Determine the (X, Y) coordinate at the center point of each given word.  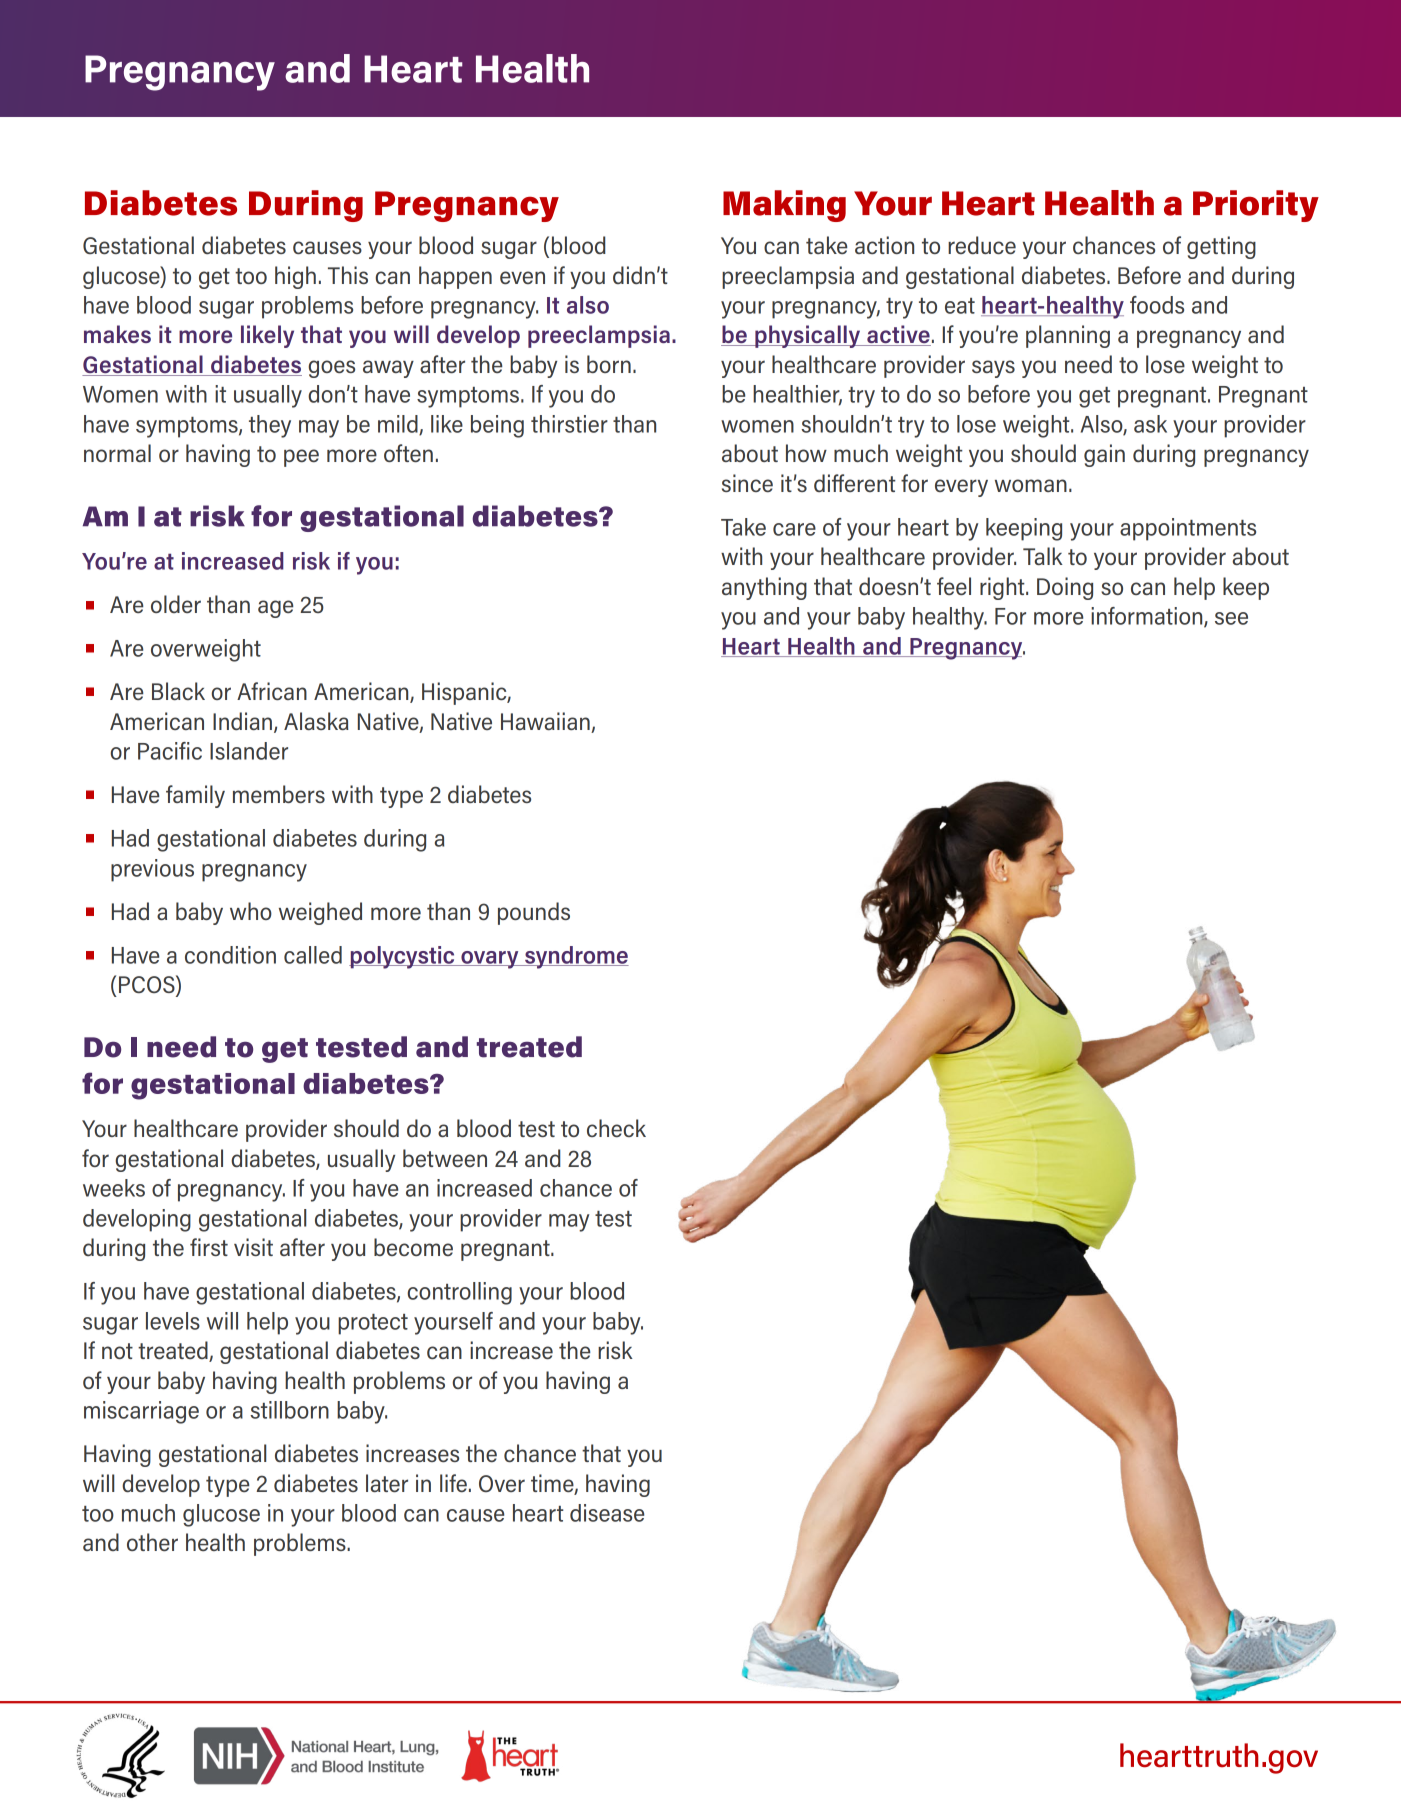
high (295, 277)
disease (607, 1513)
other (152, 1542)
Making (784, 206)
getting (1221, 247)
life (453, 1483)
